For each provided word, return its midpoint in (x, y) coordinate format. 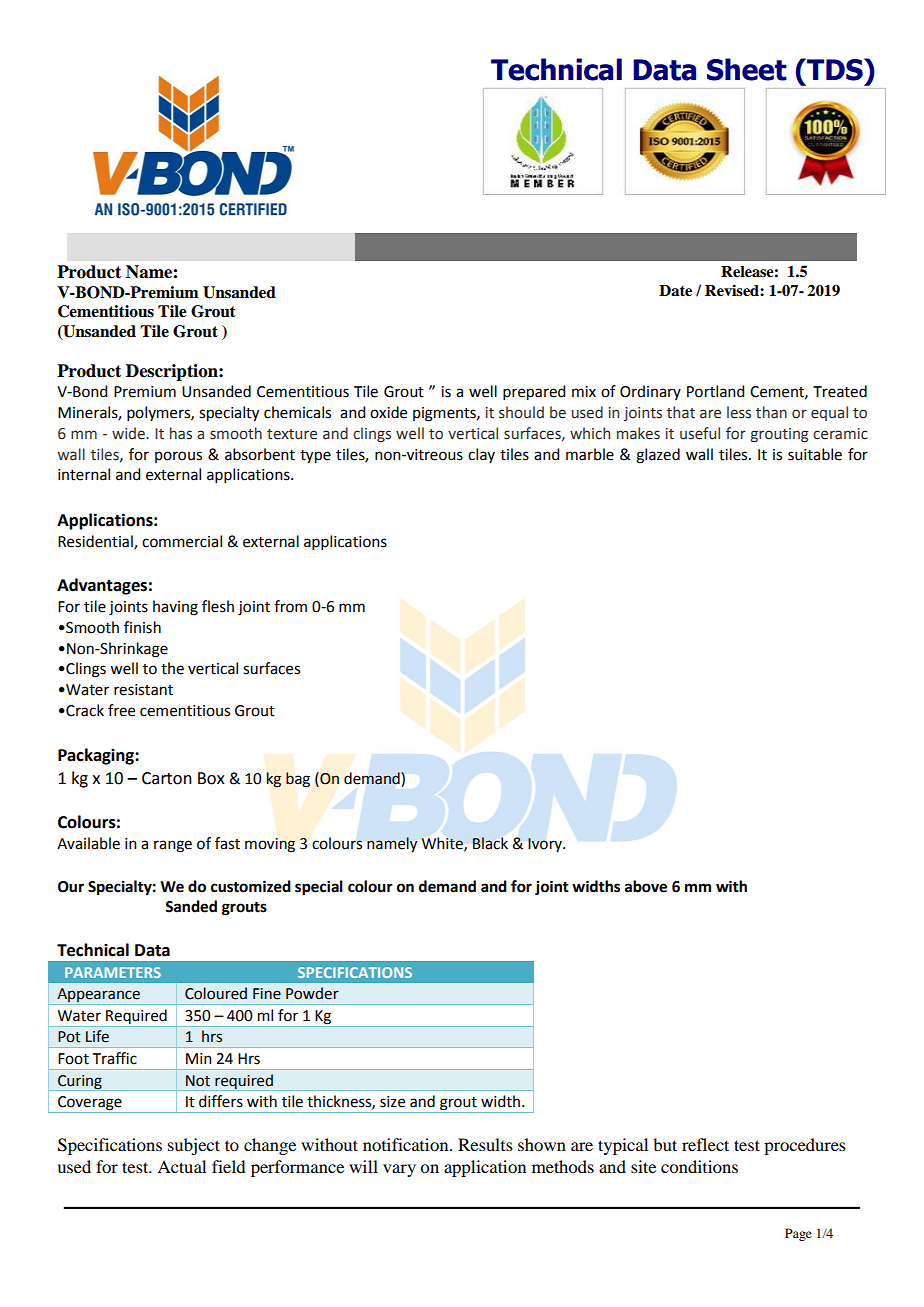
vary (399, 1170)
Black (490, 843)
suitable (815, 454)
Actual (181, 1166)
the (172, 668)
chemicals (297, 412)
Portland (715, 391)
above (646, 886)
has (181, 433)
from (290, 606)
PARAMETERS (113, 972)
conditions (699, 1166)
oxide (388, 412)
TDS (835, 69)
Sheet (747, 69)
